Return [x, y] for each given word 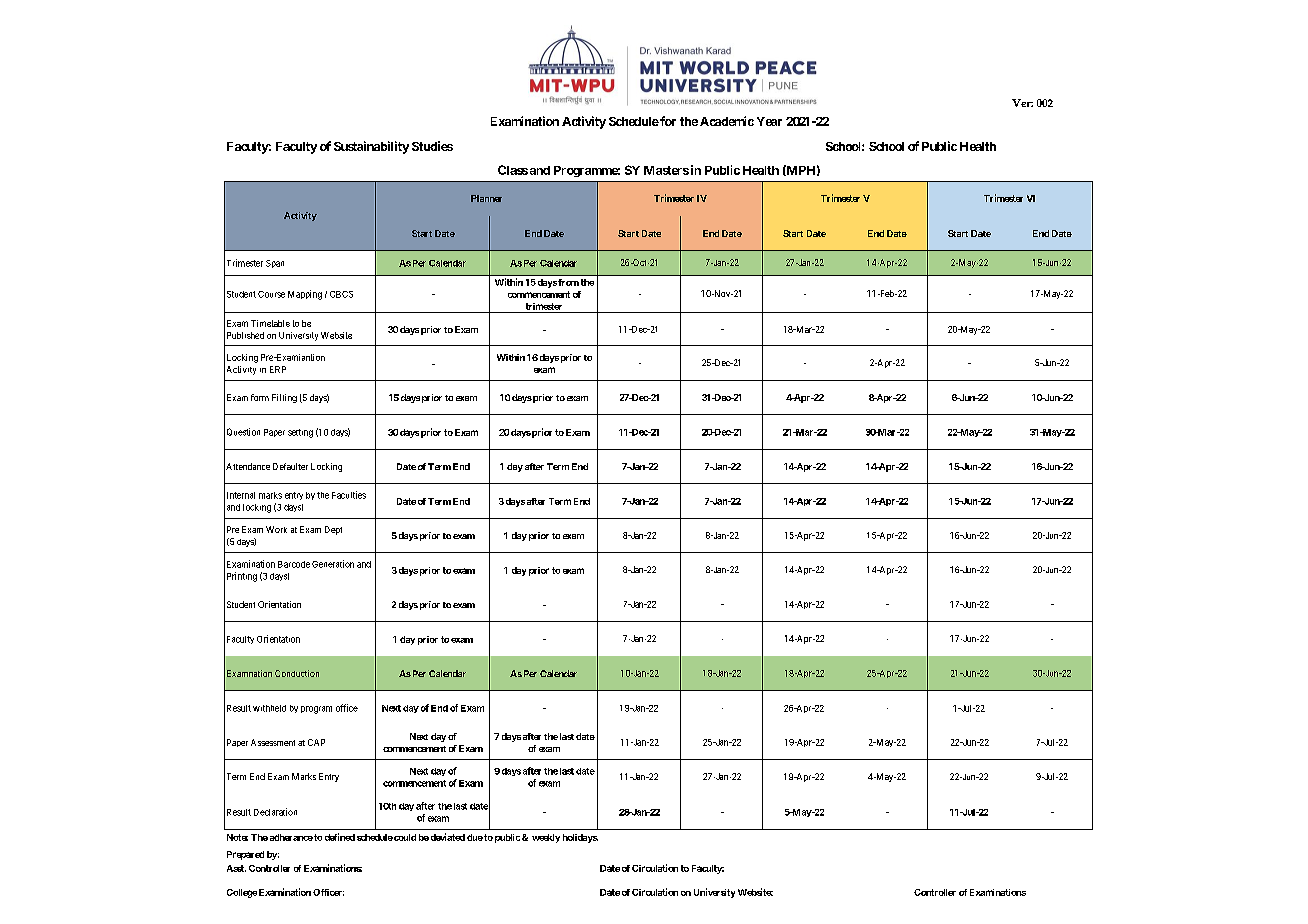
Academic [727, 121]
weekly [546, 838]
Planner [486, 198]
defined [340, 837]
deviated [448, 837]
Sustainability [371, 147]
